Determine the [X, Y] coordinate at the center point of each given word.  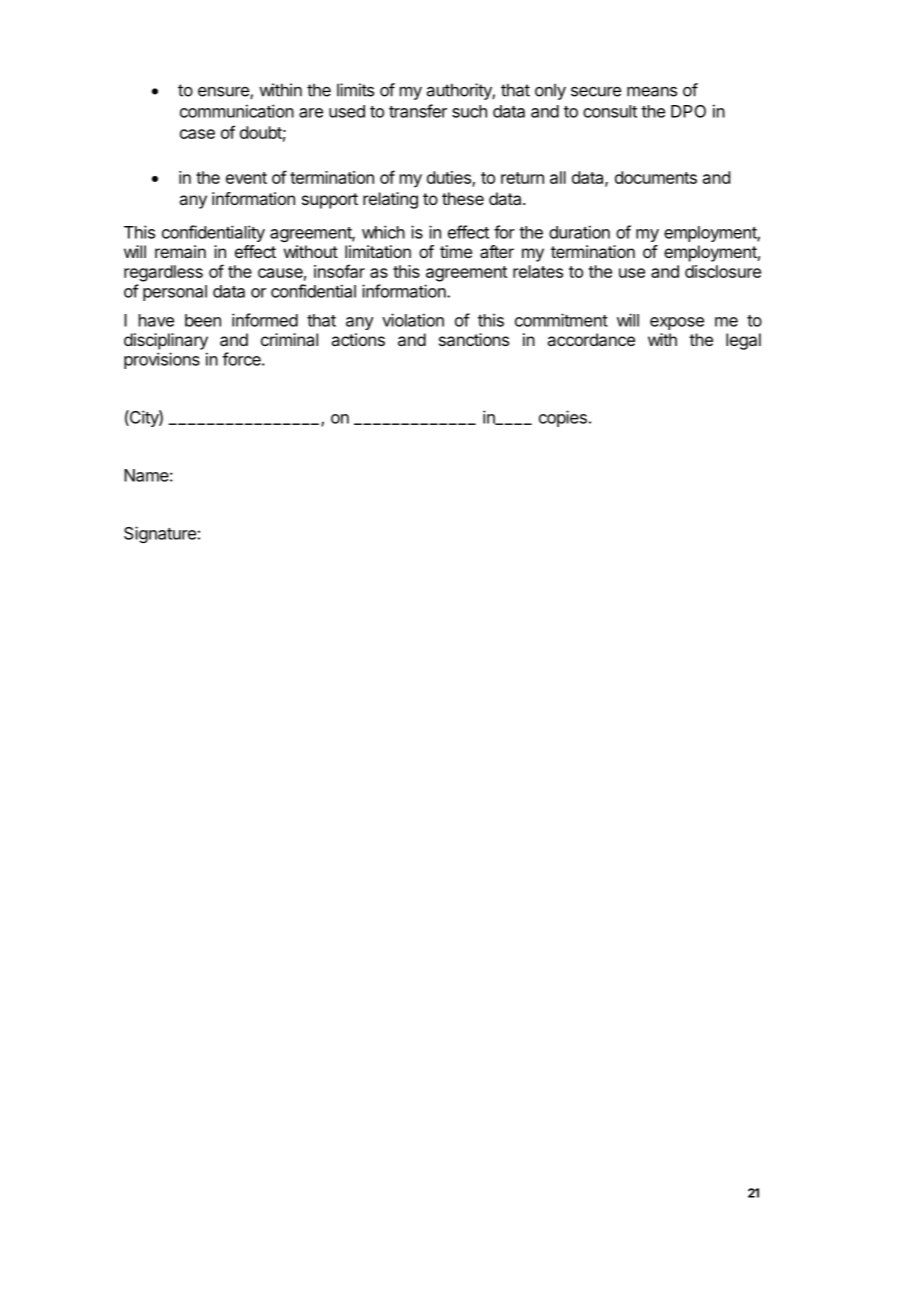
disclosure [723, 271]
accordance [591, 339]
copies [563, 418]
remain [180, 251]
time [456, 251]
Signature [160, 534]
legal [743, 341]
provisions [162, 360]
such [469, 111]
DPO [688, 111]
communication [237, 111]
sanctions [474, 339]
